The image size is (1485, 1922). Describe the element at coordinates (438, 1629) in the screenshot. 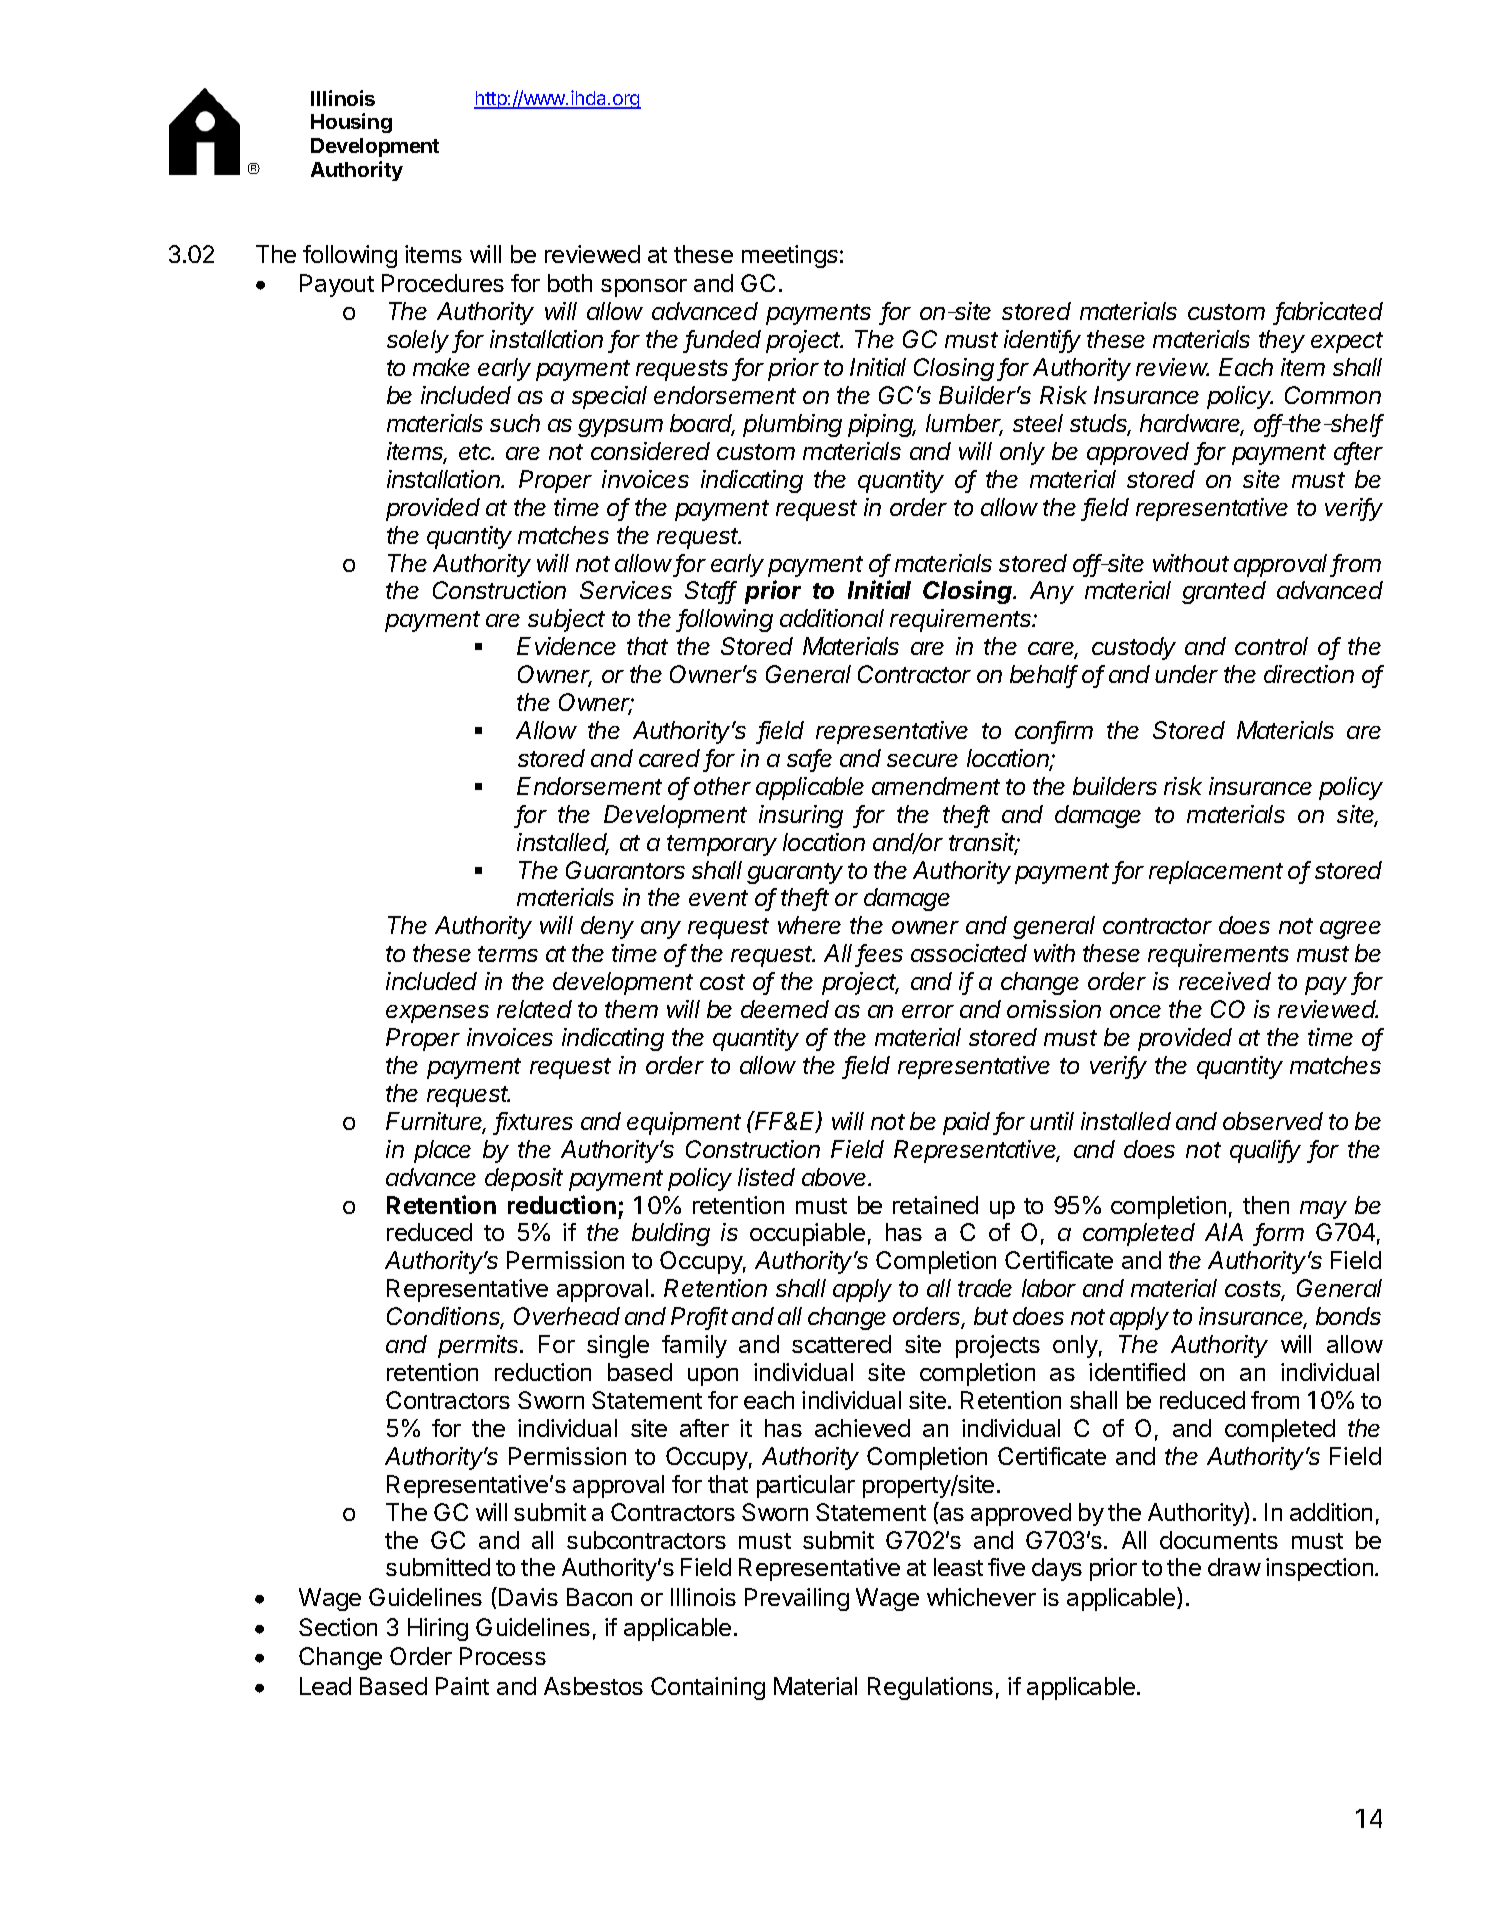

I see `Hiring` at that location.
